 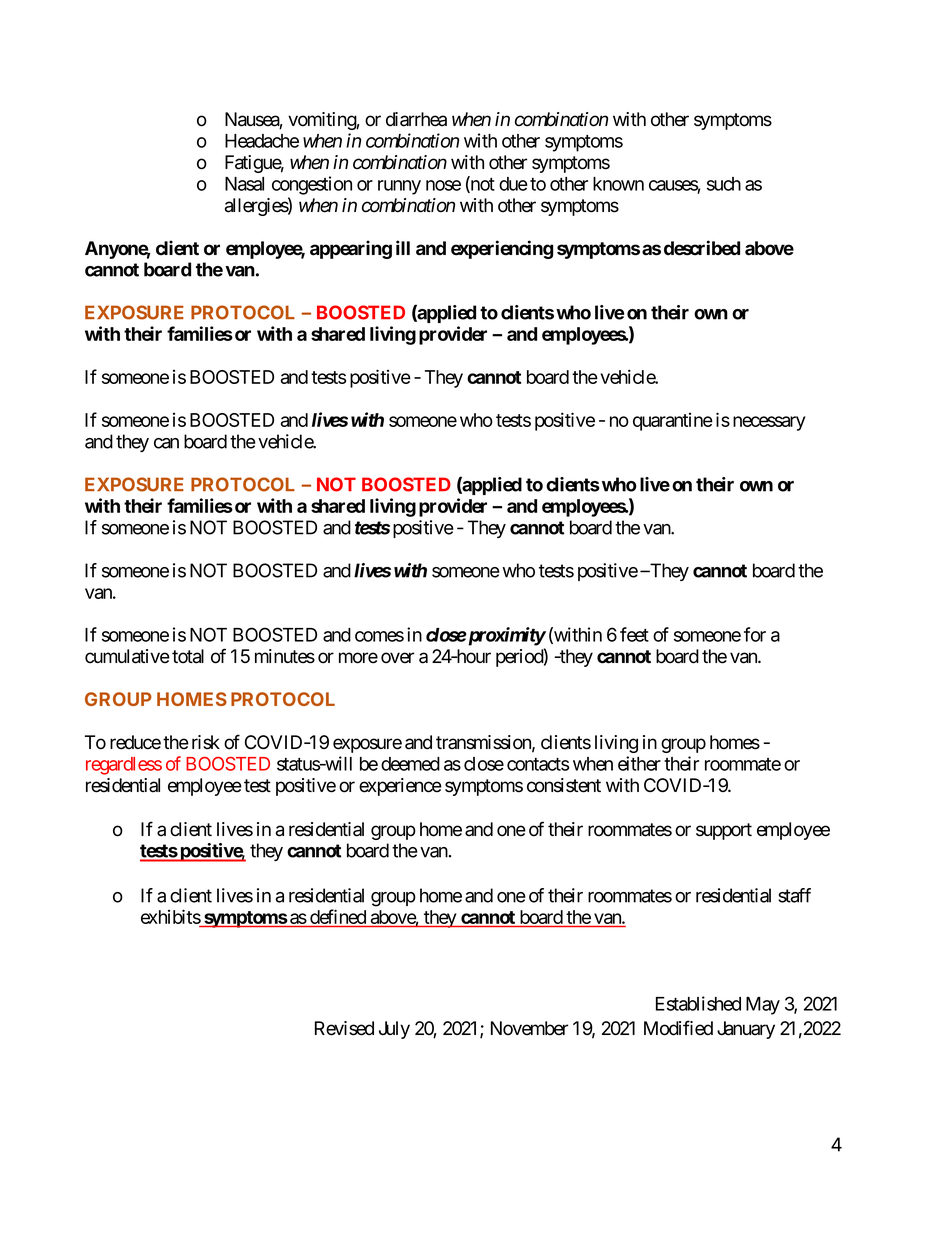 What do you see at coordinates (755, 634) in the document?
I see `for` at bounding box center [755, 634].
